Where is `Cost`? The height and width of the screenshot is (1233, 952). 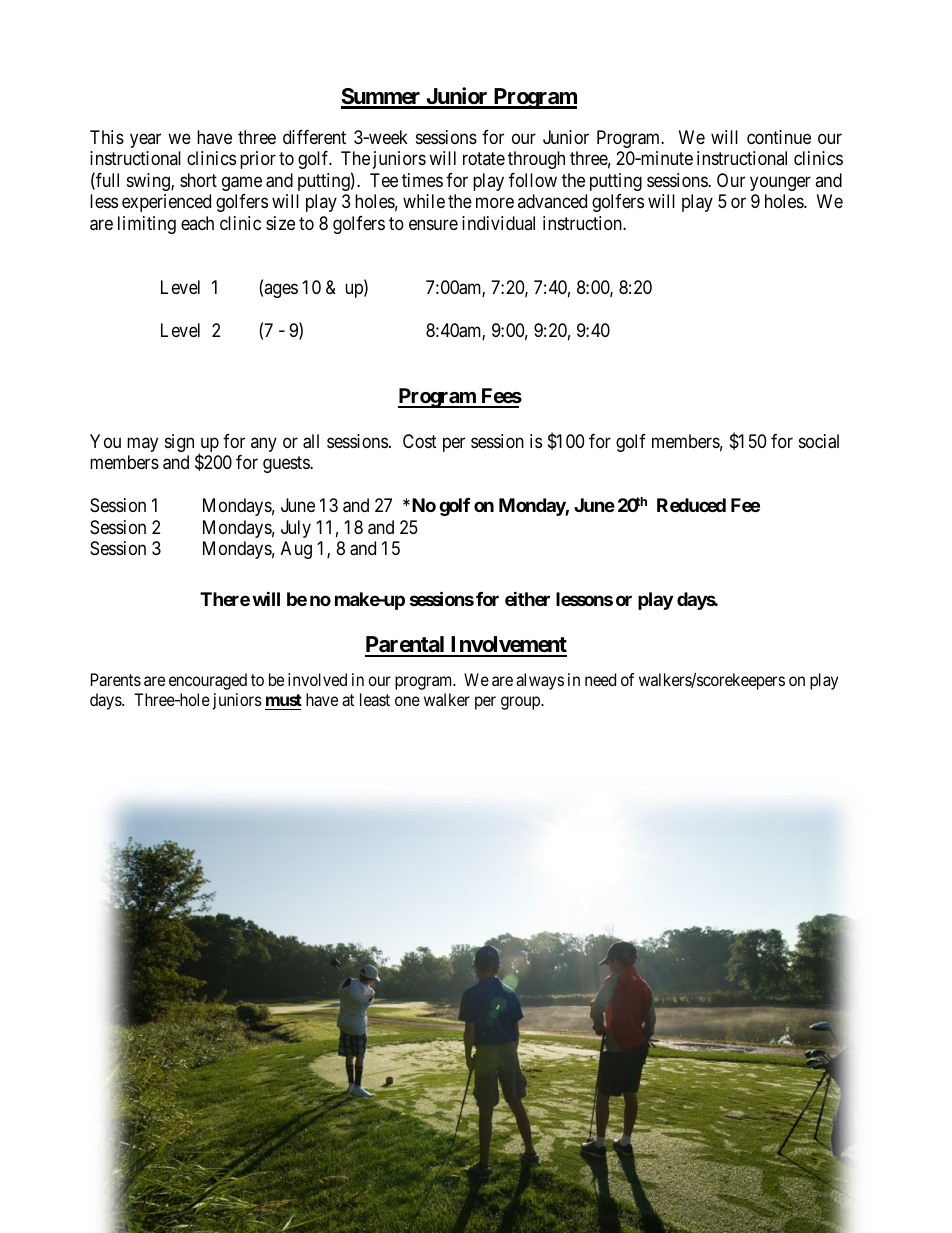
Cost is located at coordinates (420, 441).
